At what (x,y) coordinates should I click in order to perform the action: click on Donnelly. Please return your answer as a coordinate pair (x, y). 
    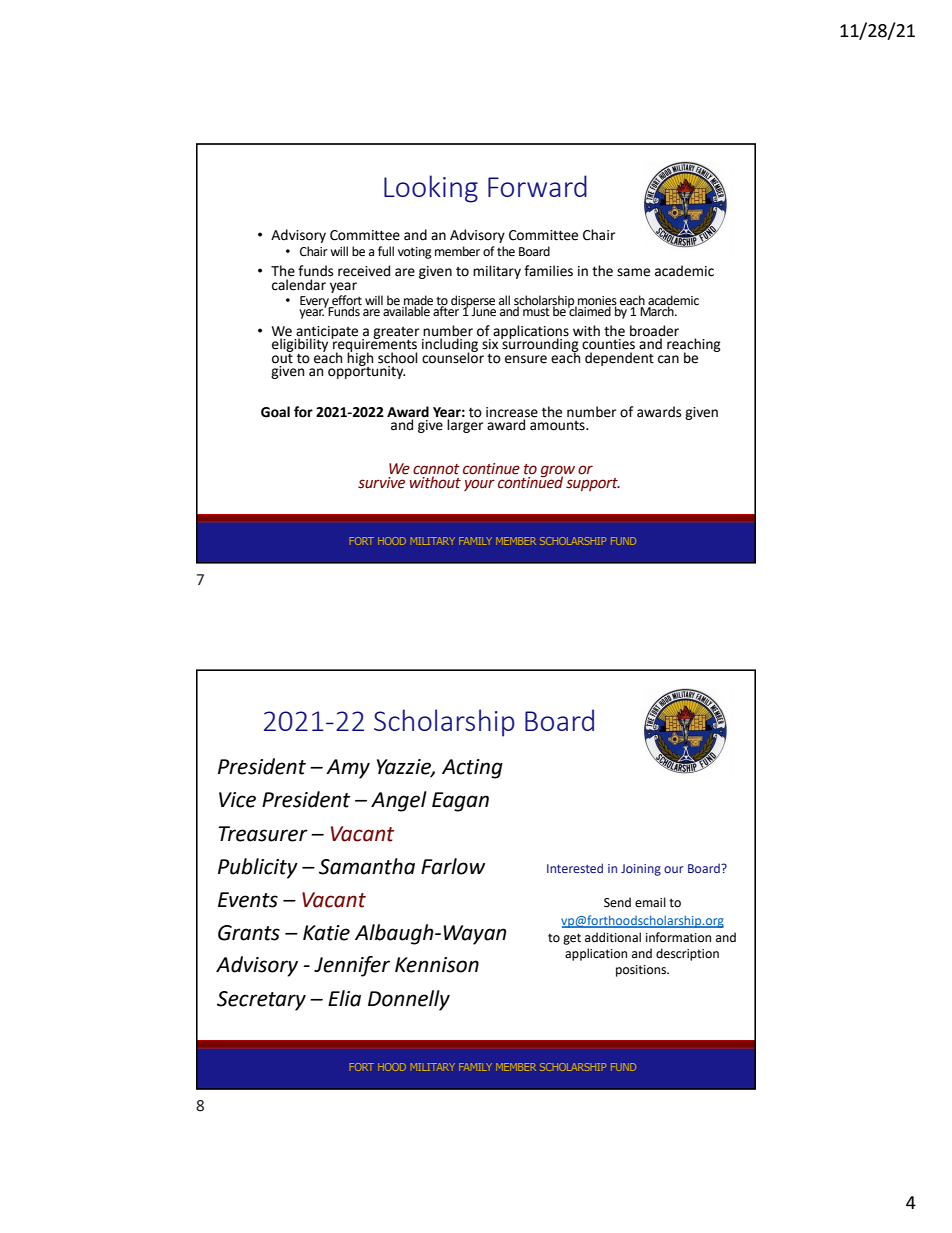
    Looking at the image, I should click on (409, 1000).
